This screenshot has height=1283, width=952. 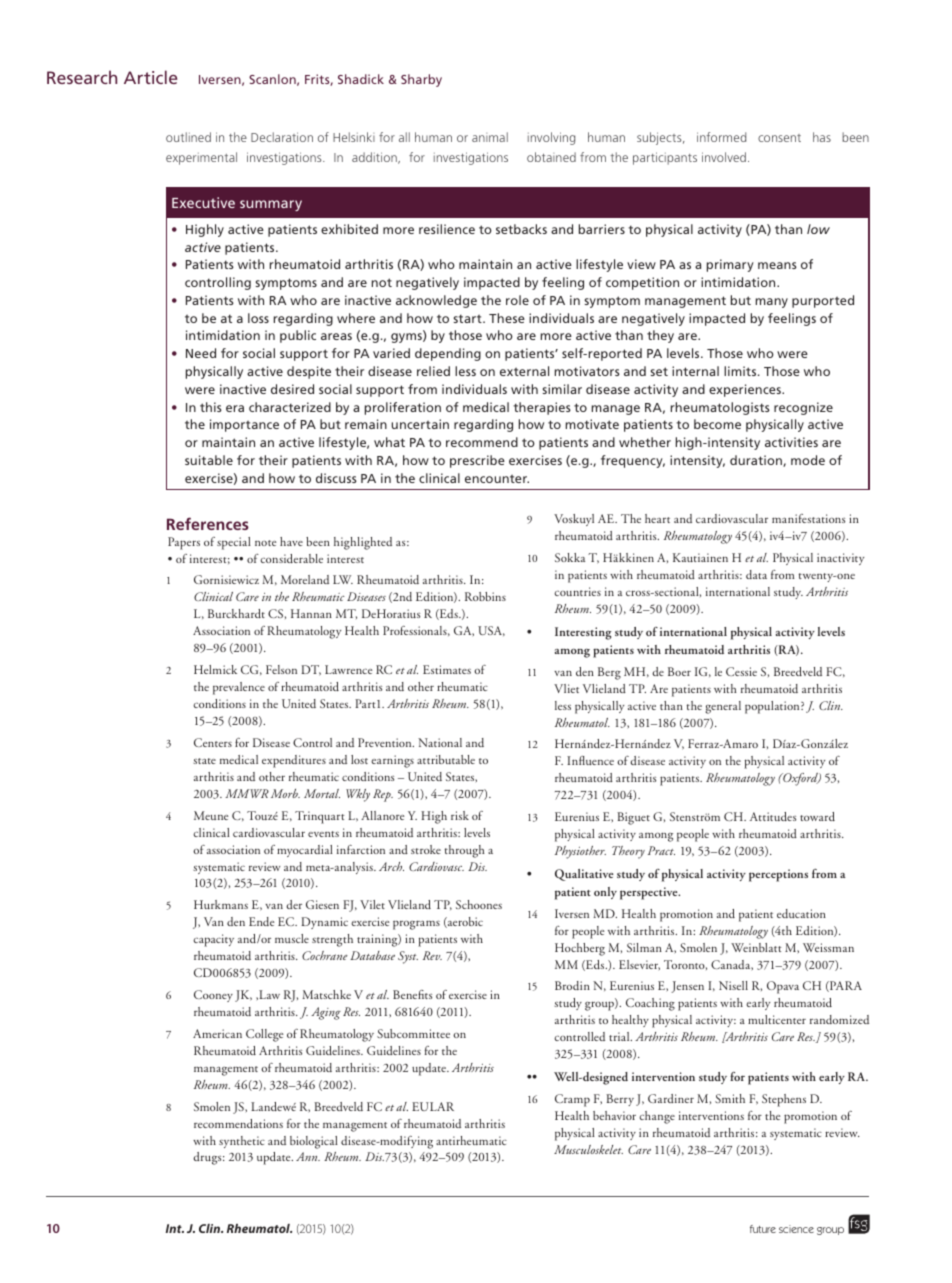 What do you see at coordinates (242, 1142) in the screenshot?
I see `synthetic` at bounding box center [242, 1142].
